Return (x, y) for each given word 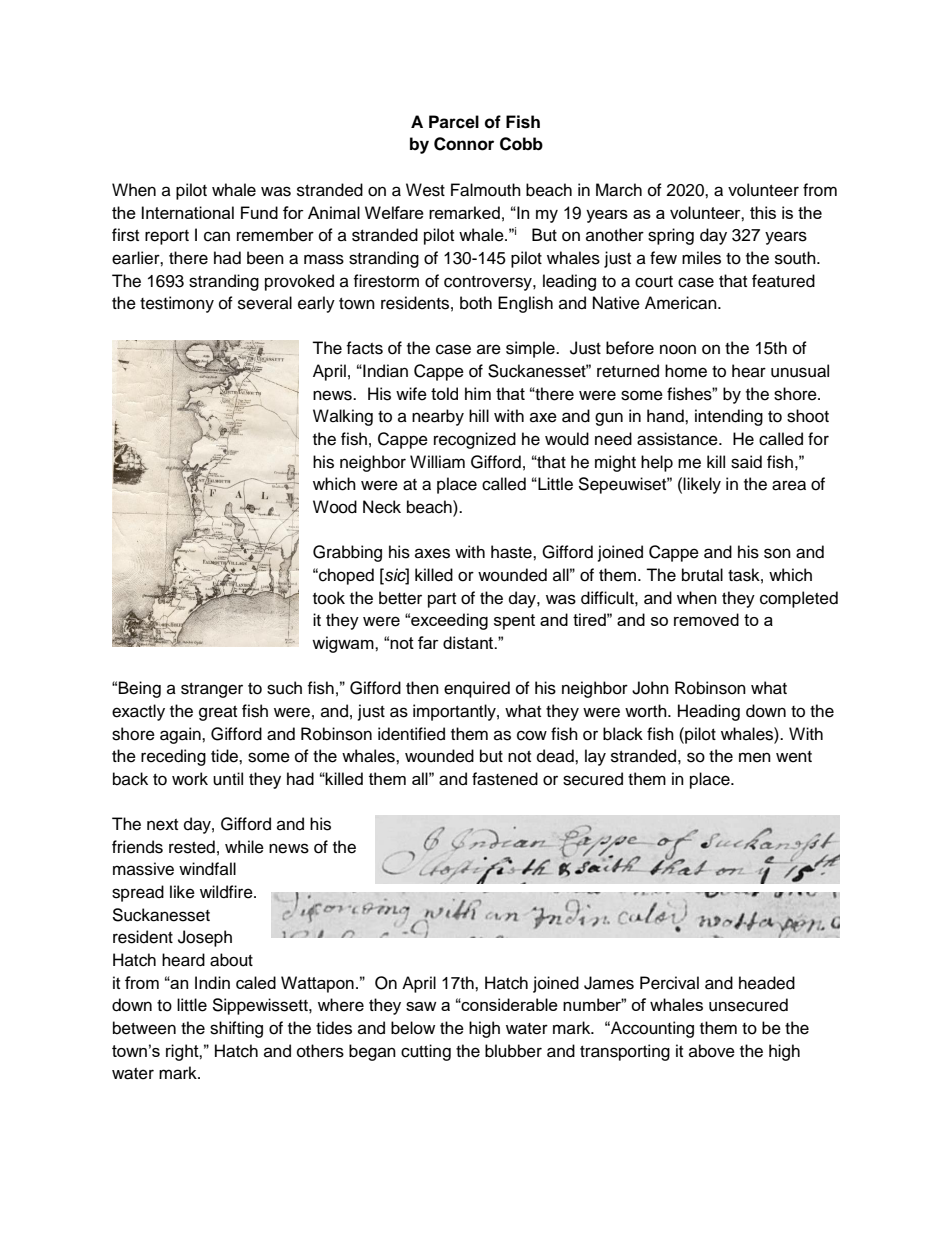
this (763, 212)
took (329, 598)
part (442, 600)
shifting (236, 1029)
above (712, 1051)
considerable (509, 1004)
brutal (702, 575)
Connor (464, 144)
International (188, 212)
